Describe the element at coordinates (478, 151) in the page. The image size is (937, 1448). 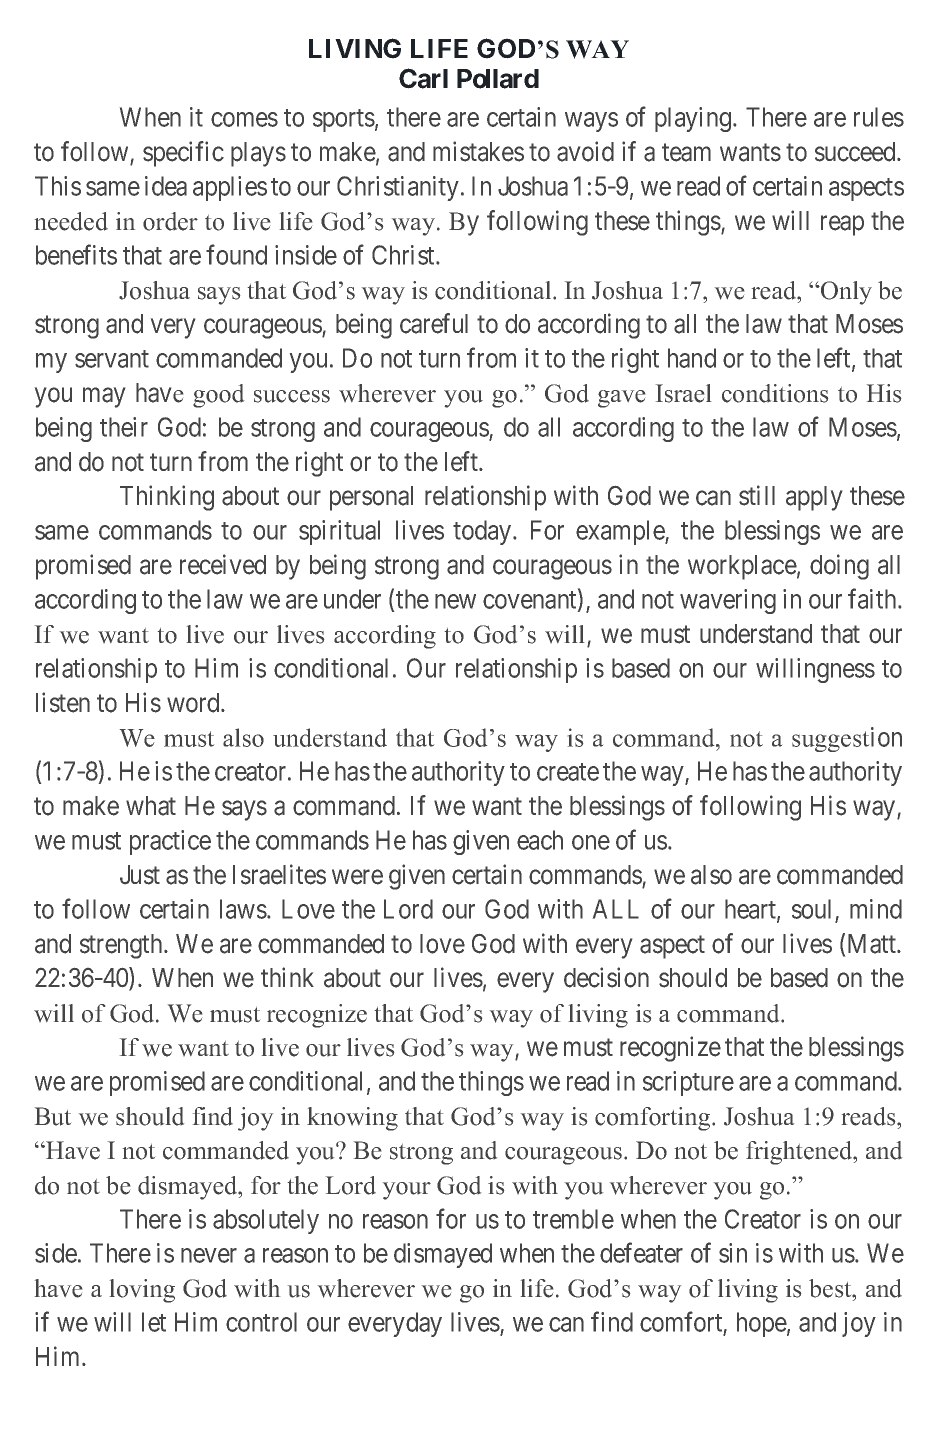
I see `mistakes` at that location.
